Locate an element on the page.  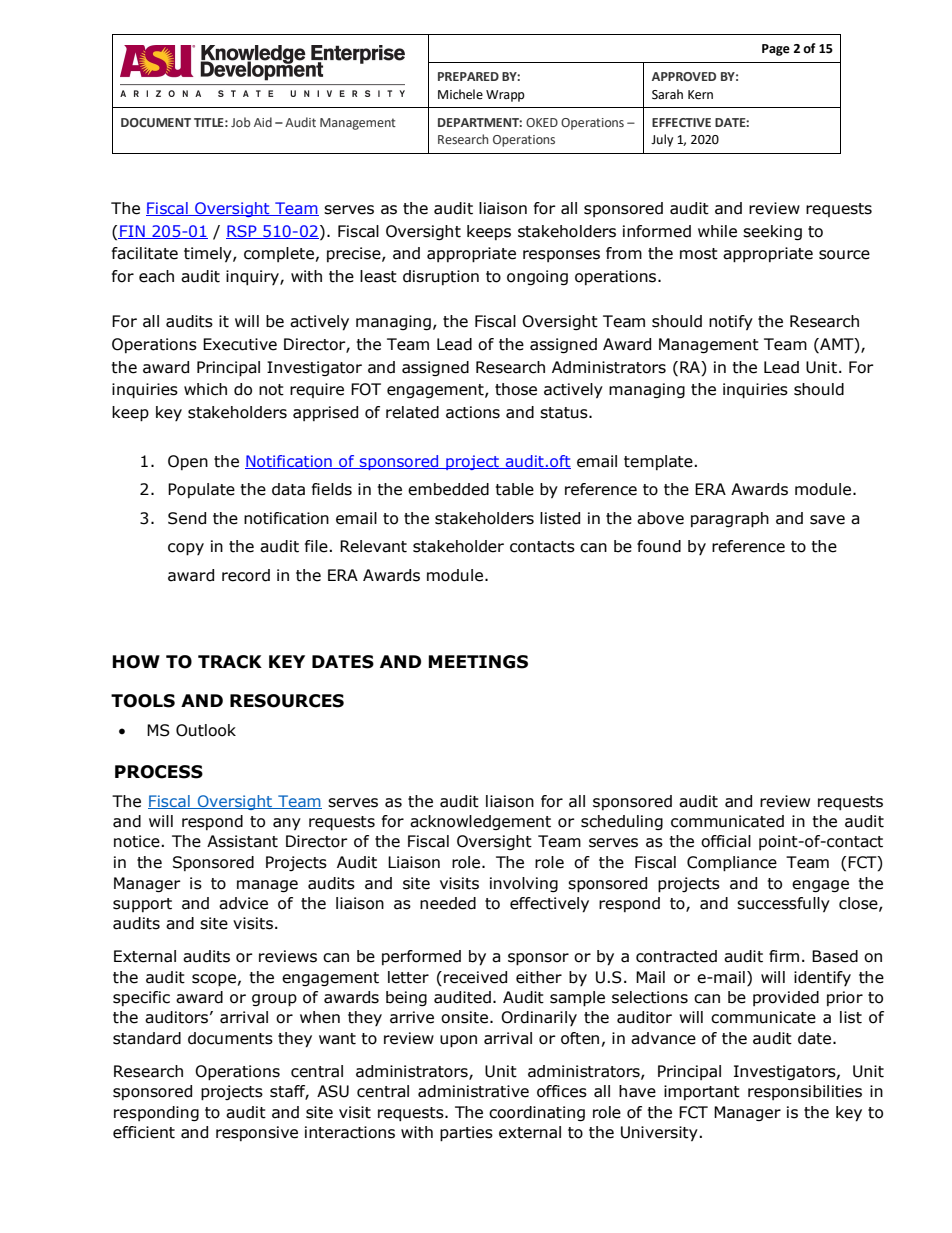
template is located at coordinates (658, 462).
